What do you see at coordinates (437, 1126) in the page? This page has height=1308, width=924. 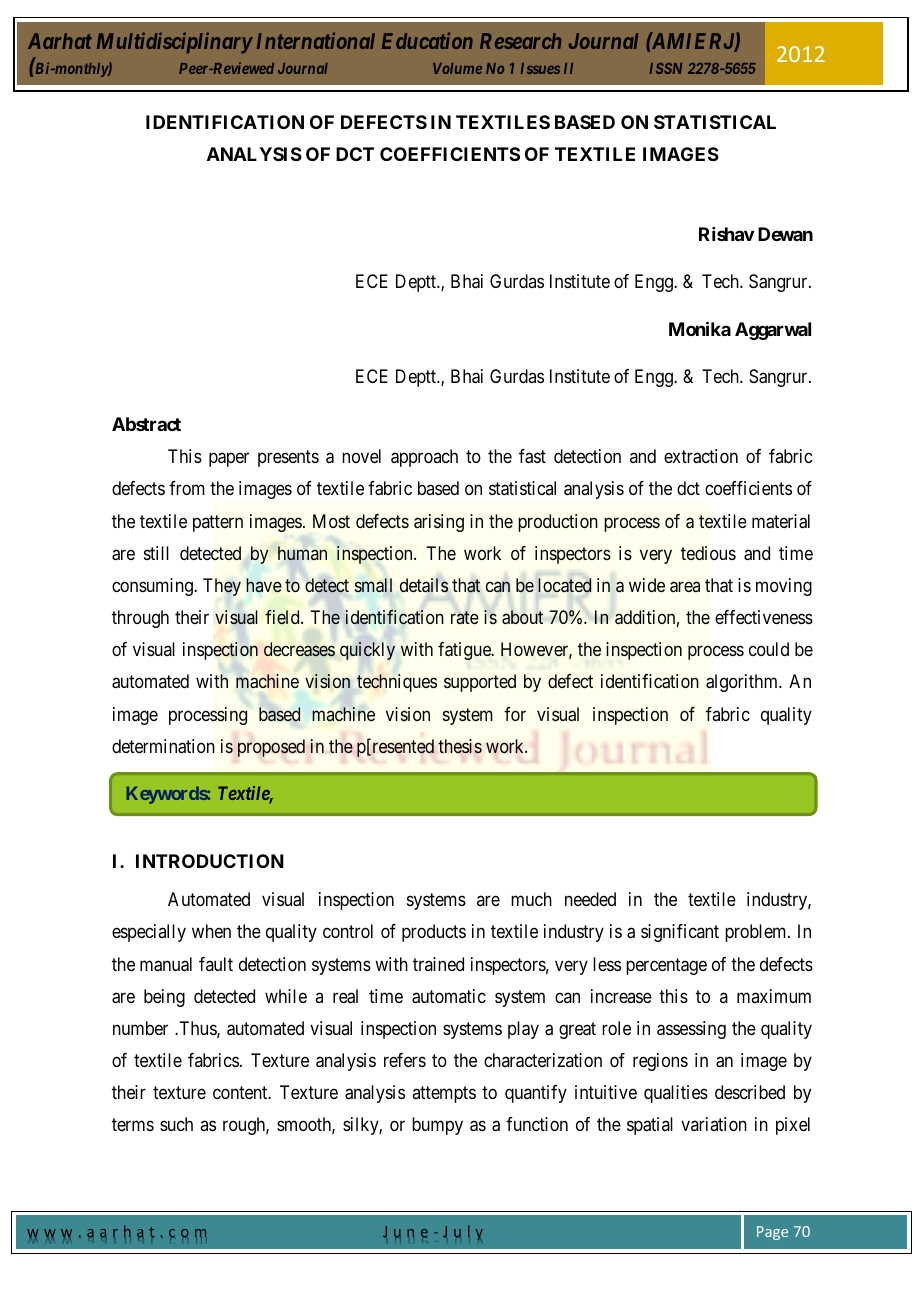 I see `bumpy` at bounding box center [437, 1126].
